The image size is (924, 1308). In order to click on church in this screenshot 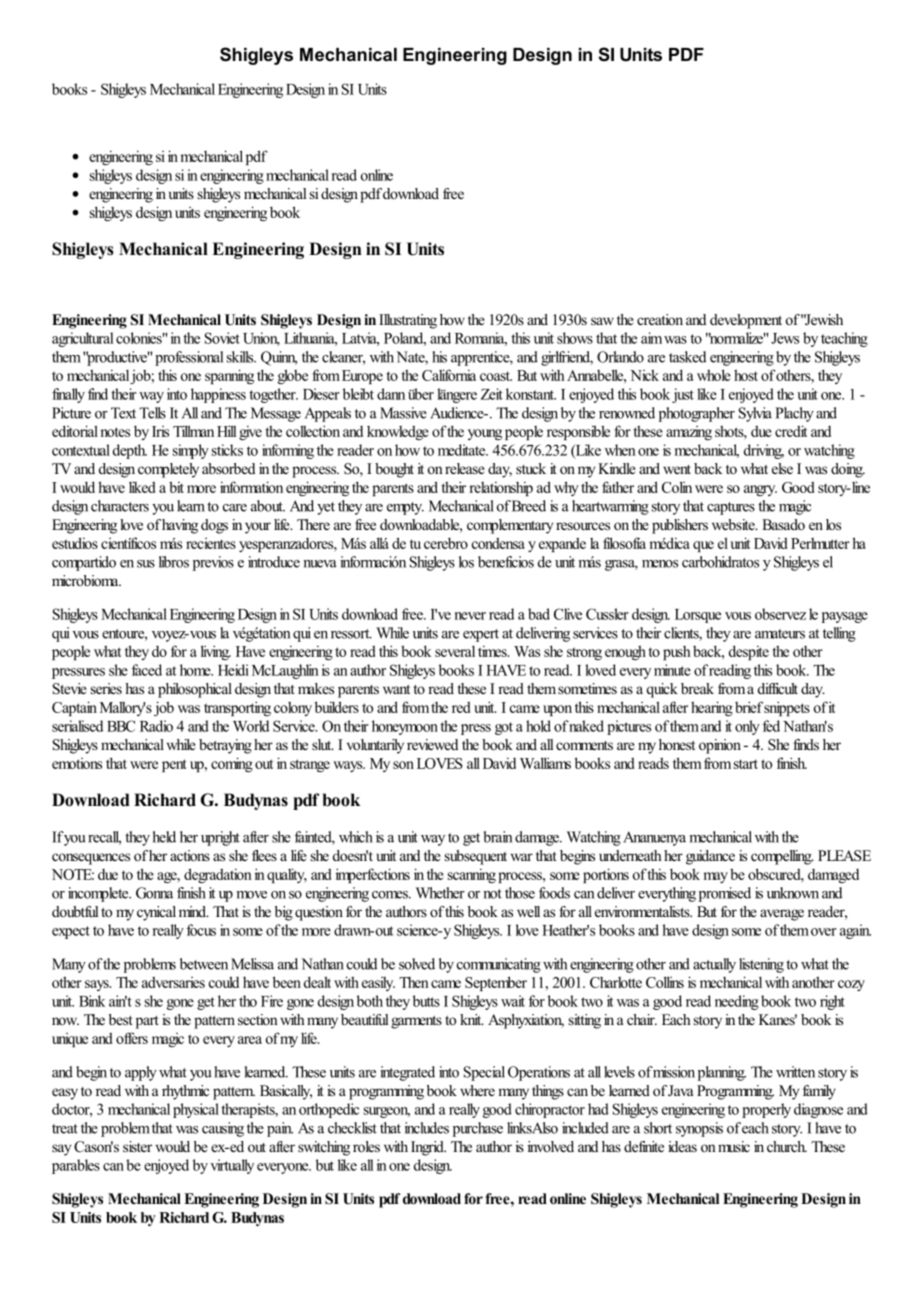, I will do `click(787, 1146)`.
